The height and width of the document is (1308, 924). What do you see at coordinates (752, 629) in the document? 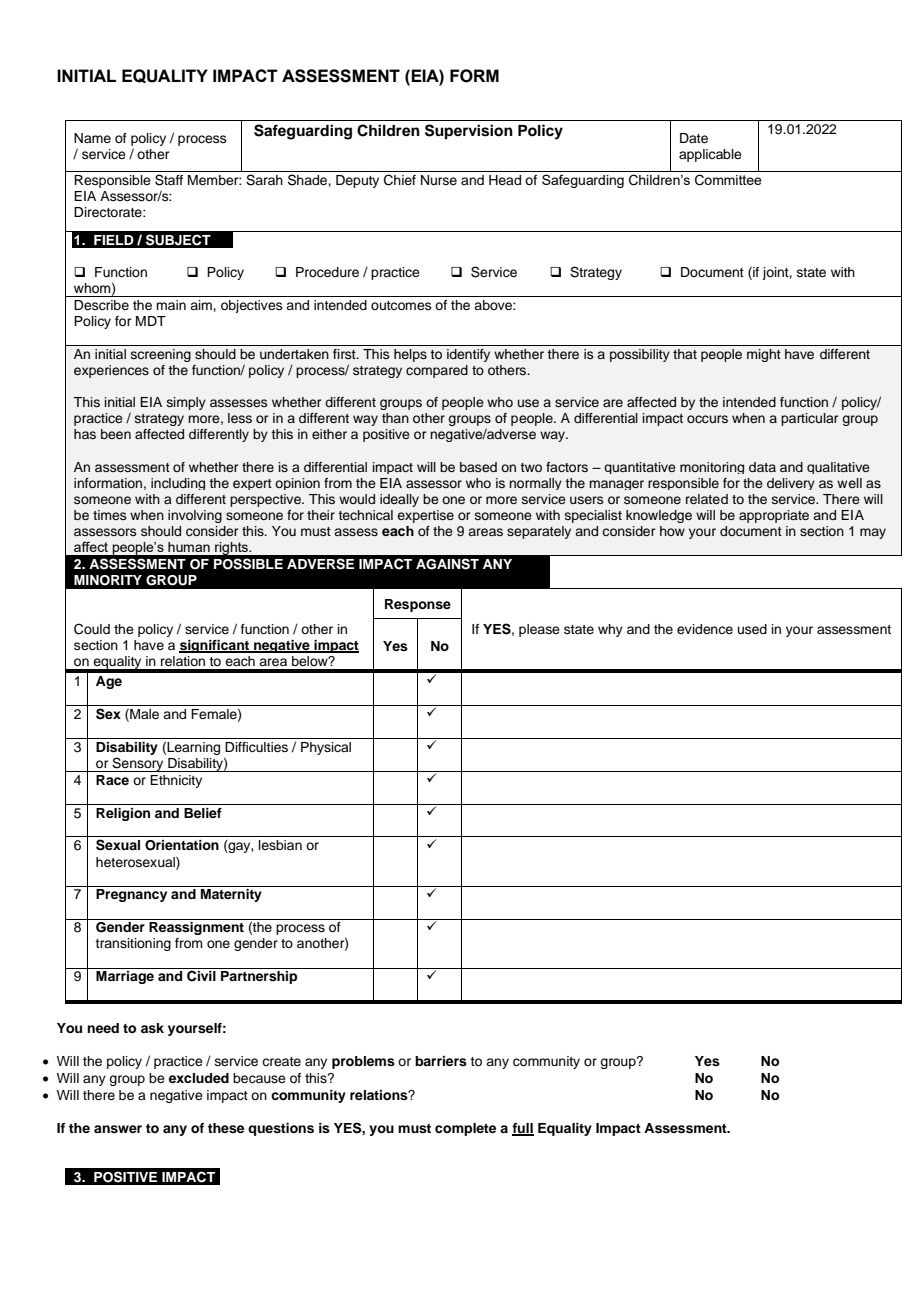
I see `used` at bounding box center [752, 629].
